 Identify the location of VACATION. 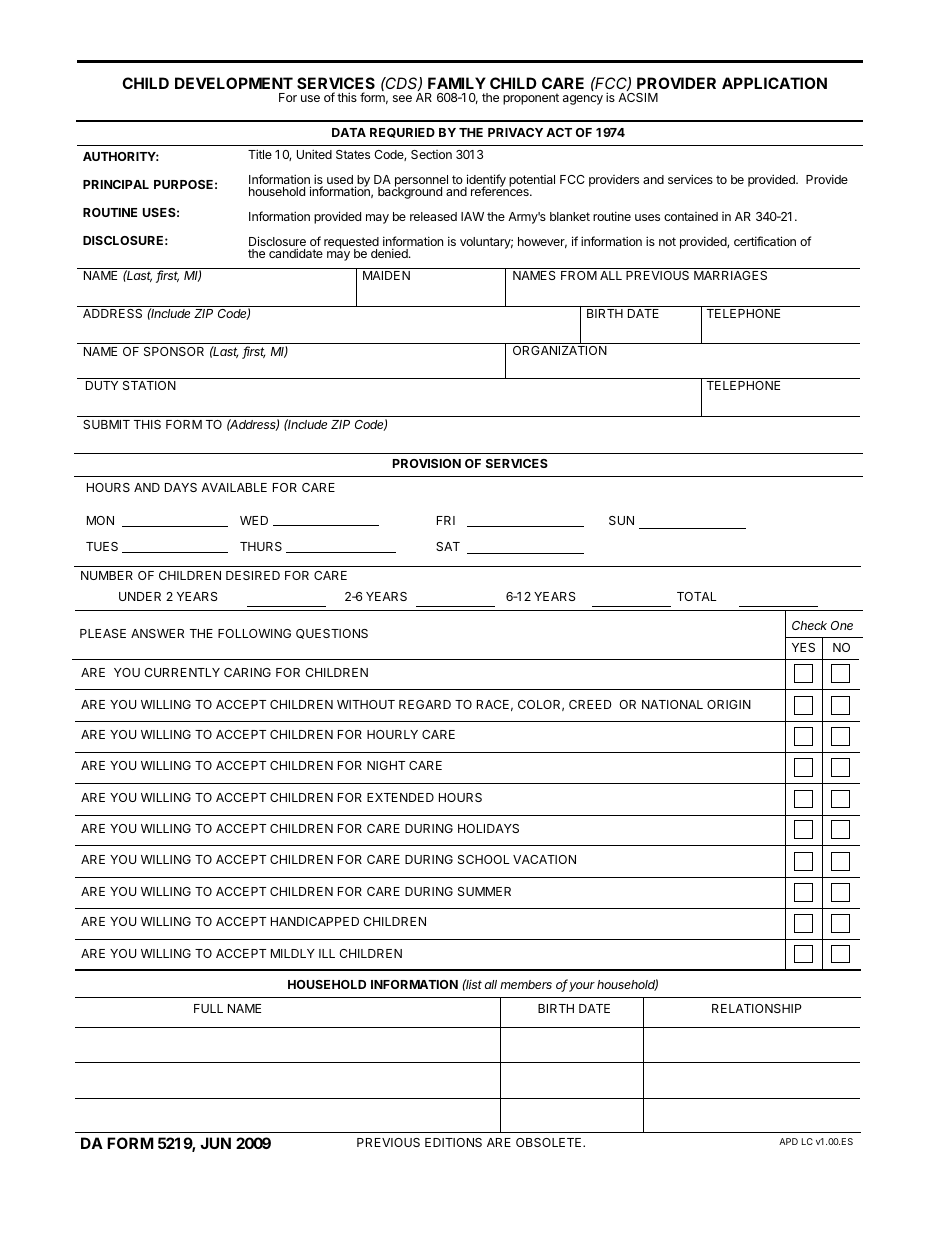
(544, 859).
